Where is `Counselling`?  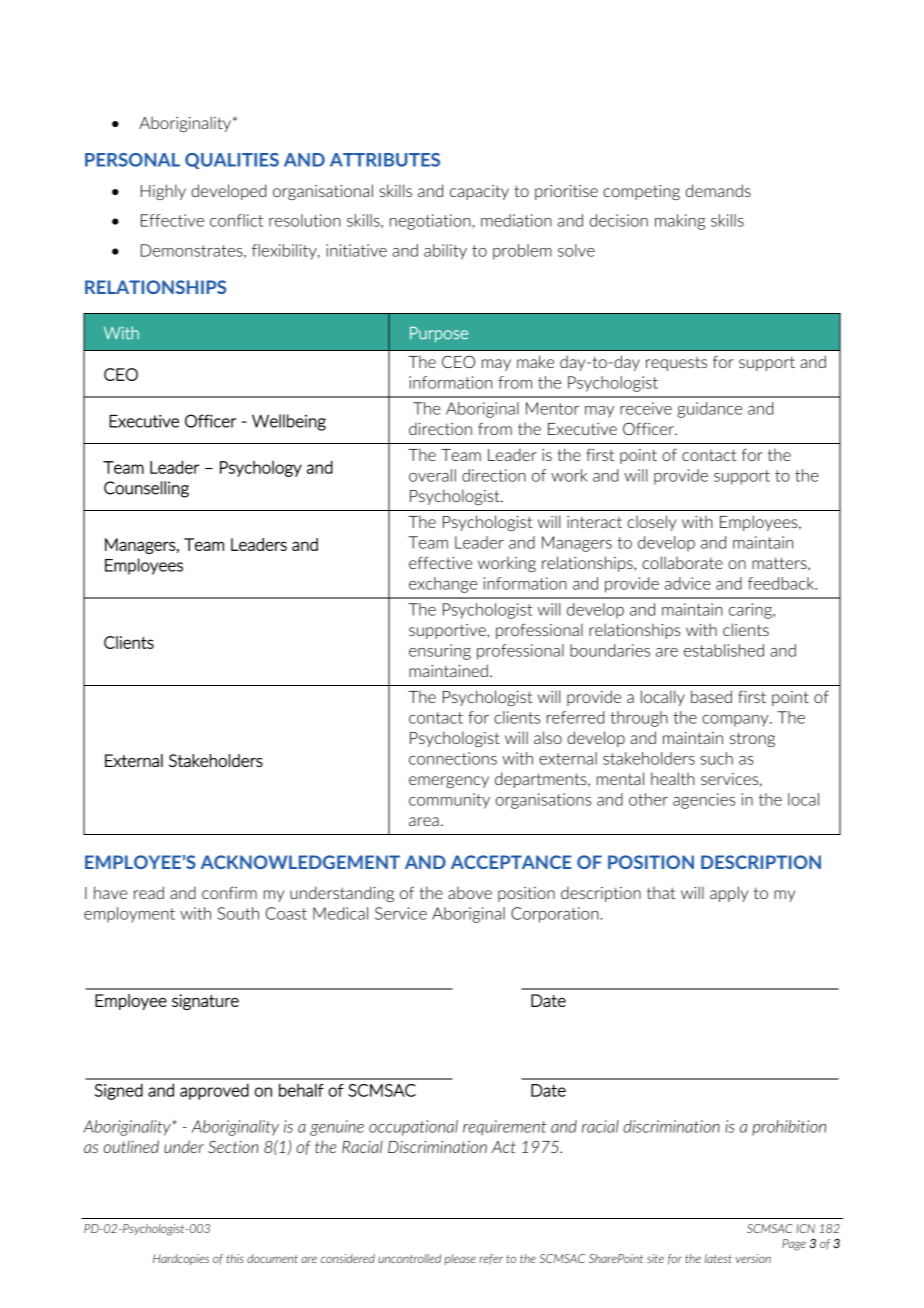 Counselling is located at coordinates (146, 489).
